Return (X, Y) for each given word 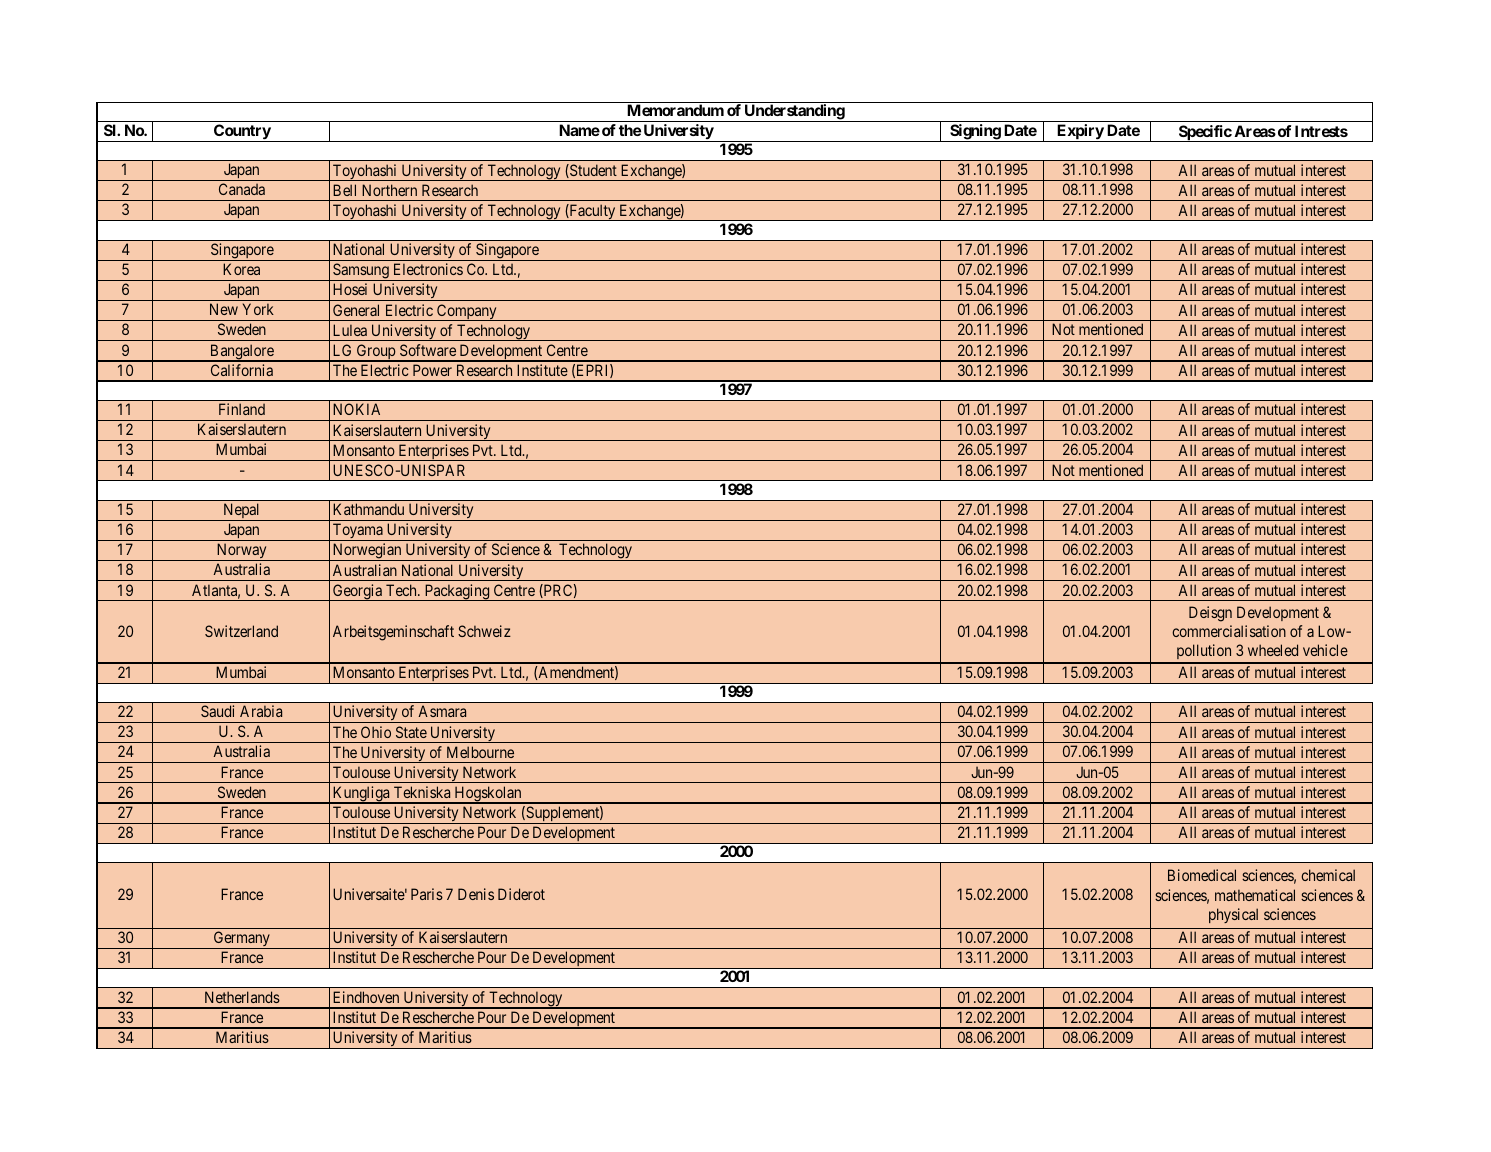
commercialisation (1229, 631)
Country (242, 133)
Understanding (794, 113)
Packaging (457, 592)
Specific (1204, 133)
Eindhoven (366, 997)
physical (1233, 915)
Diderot (521, 894)
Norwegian (367, 552)
